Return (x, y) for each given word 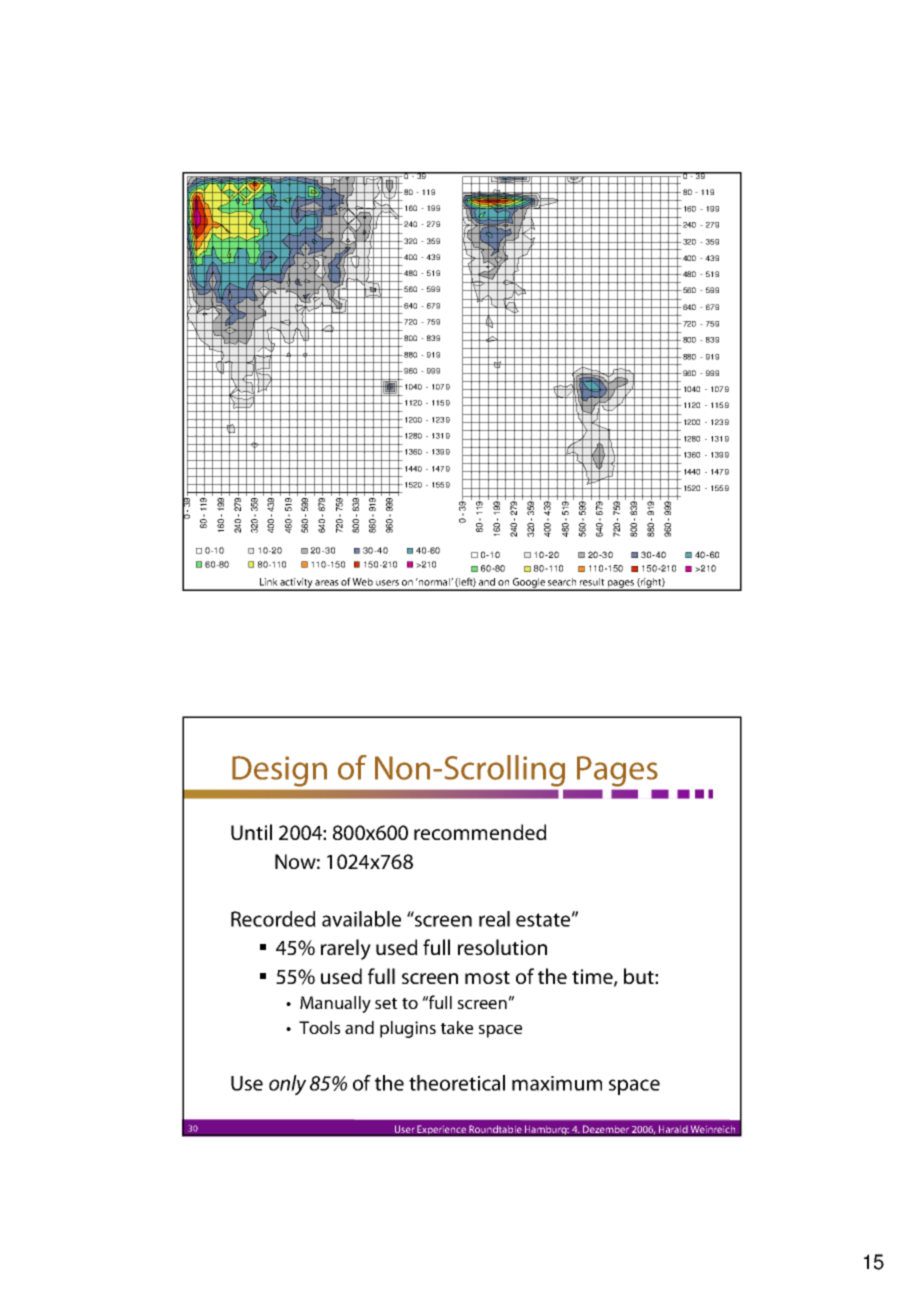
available (361, 919)
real (494, 919)
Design (279, 771)
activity (297, 584)
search (562, 582)
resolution (502, 947)
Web (362, 582)
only (287, 1085)
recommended (480, 832)
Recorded (273, 919)
